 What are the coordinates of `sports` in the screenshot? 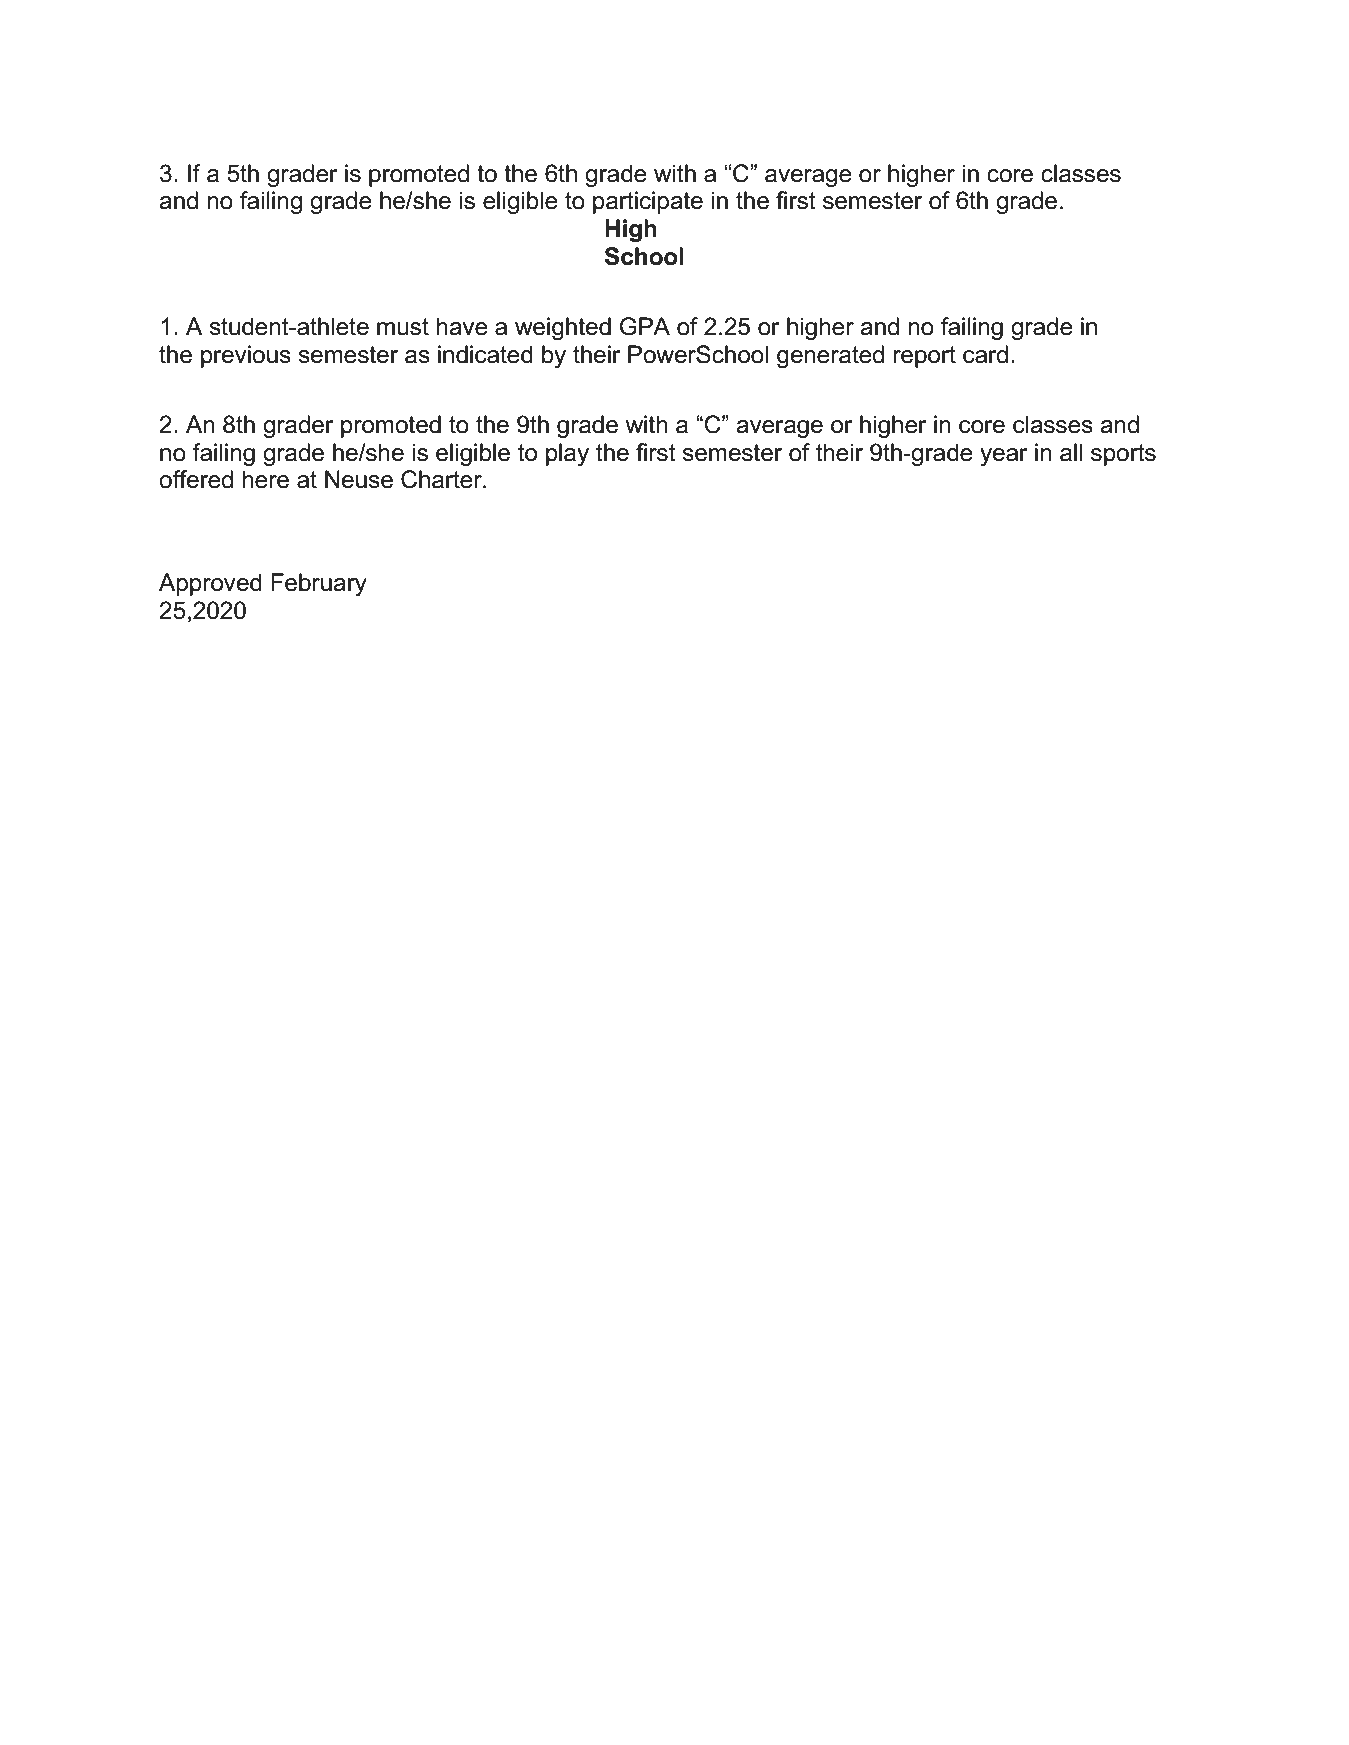 It's located at (1123, 455).
